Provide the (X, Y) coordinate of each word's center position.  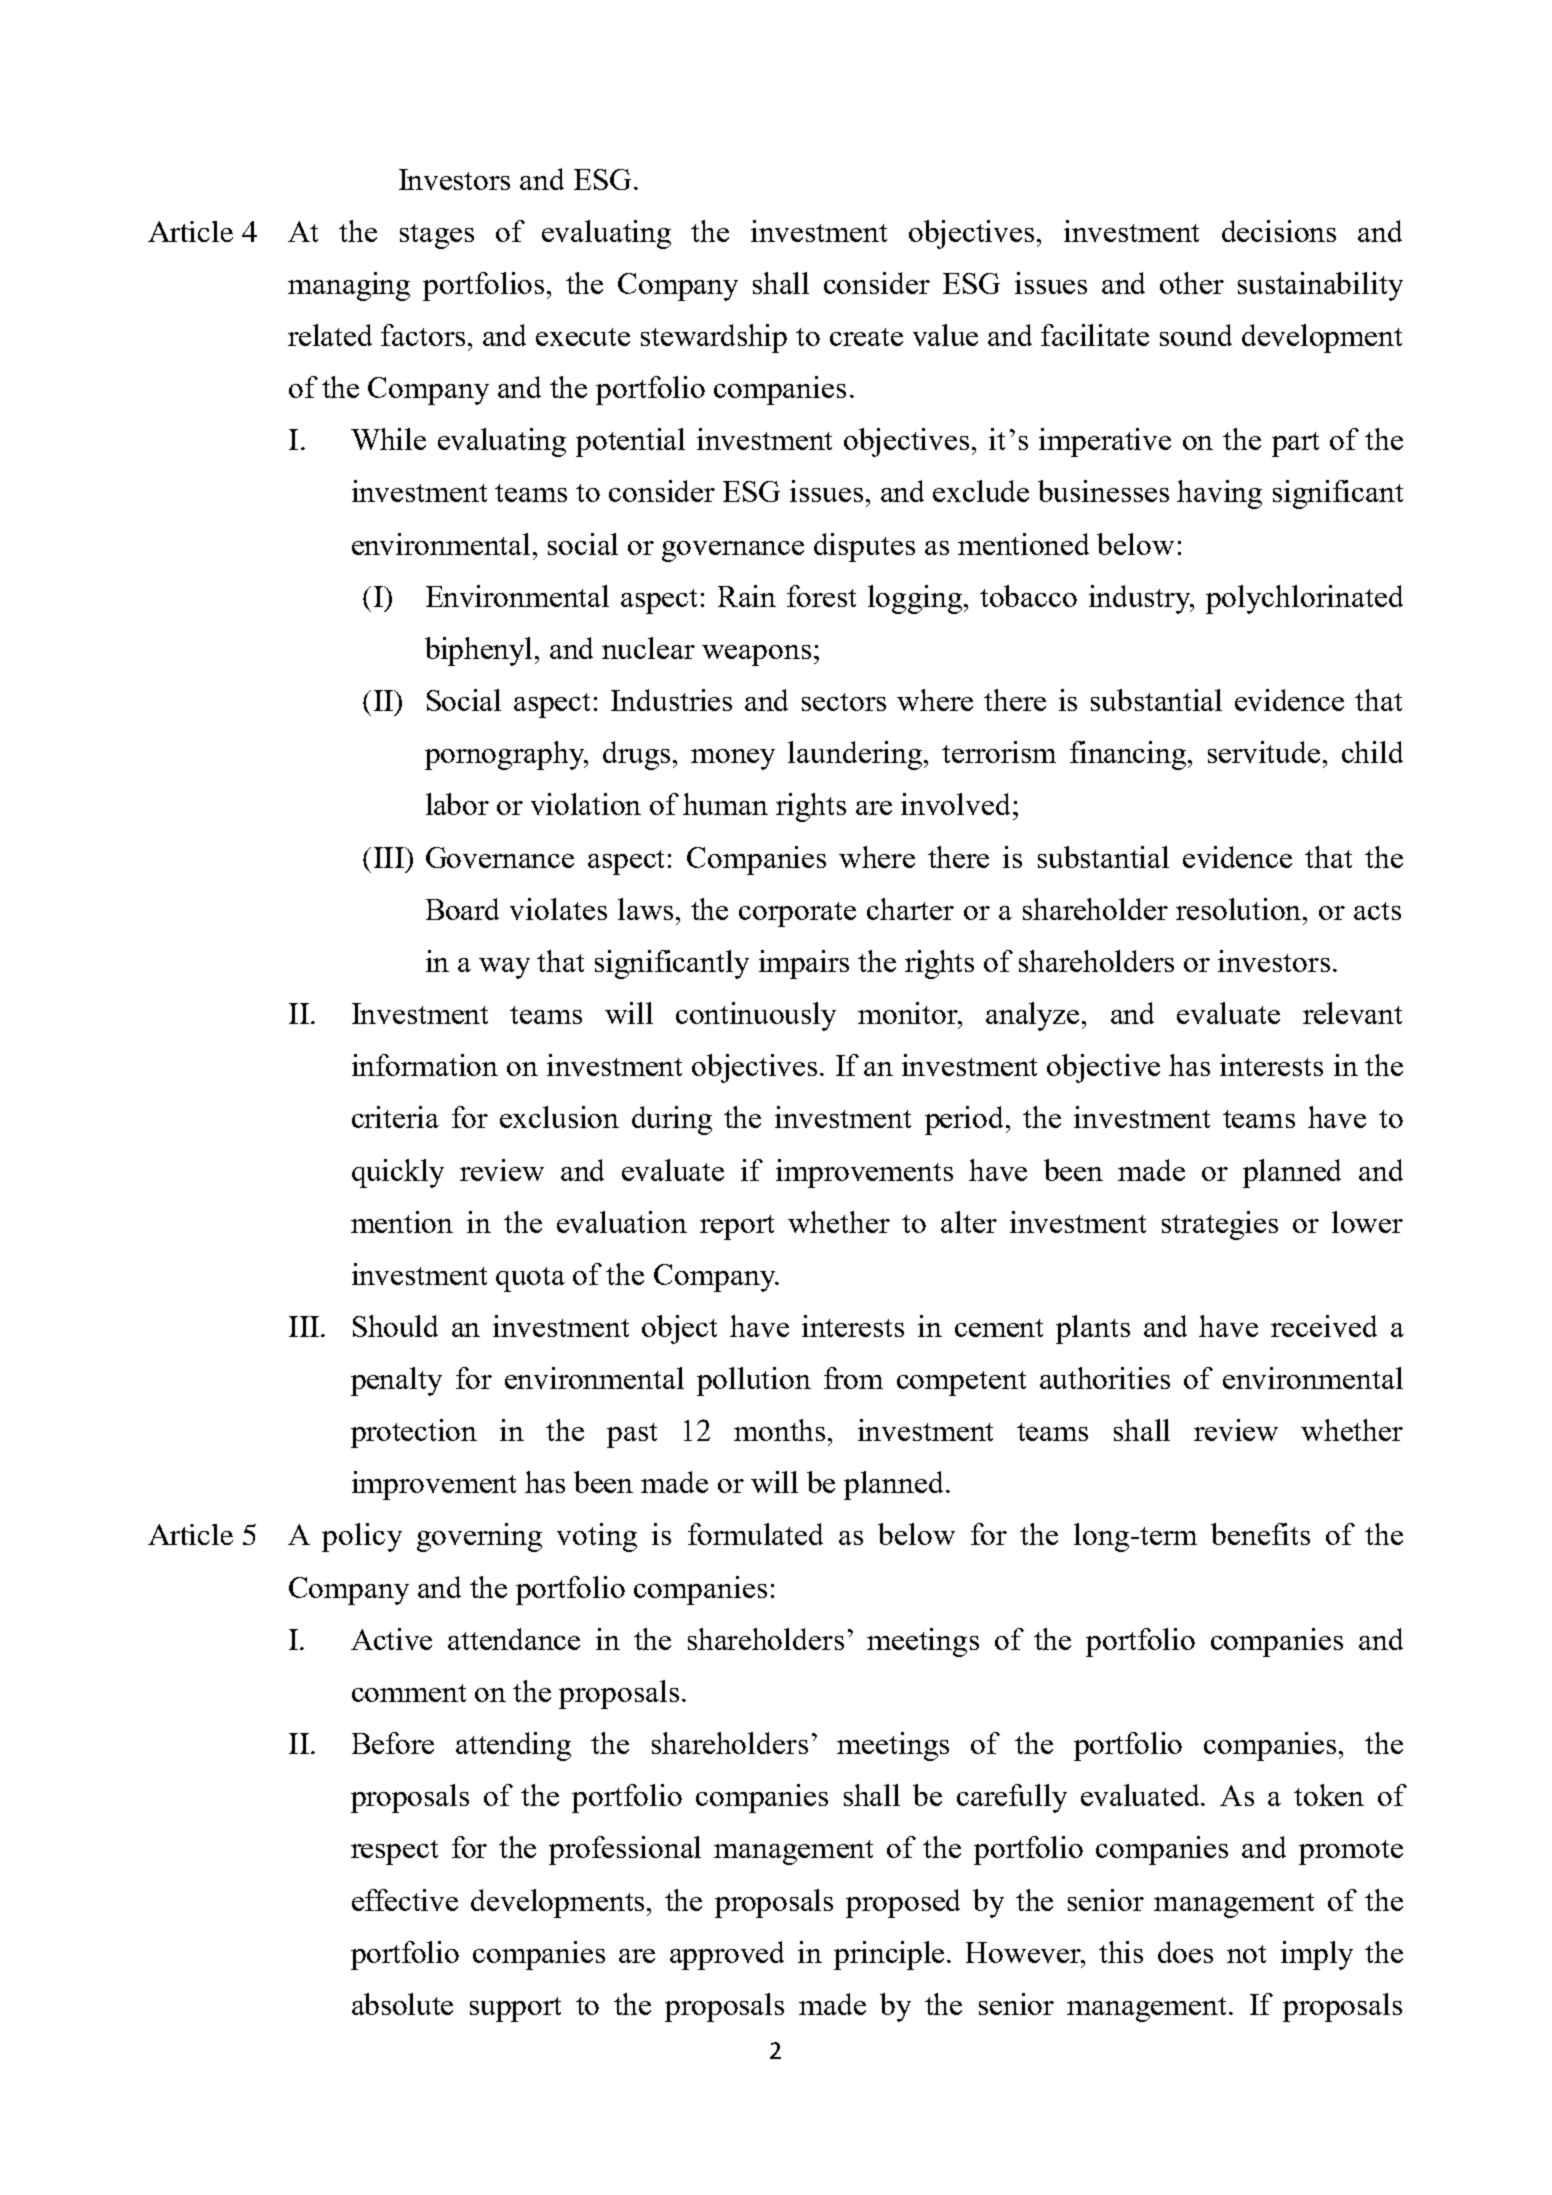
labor (457, 804)
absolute (402, 2004)
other (1192, 283)
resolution (1240, 909)
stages (437, 236)
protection (414, 1433)
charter (910, 909)
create (866, 337)
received (1324, 1326)
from (853, 1378)
